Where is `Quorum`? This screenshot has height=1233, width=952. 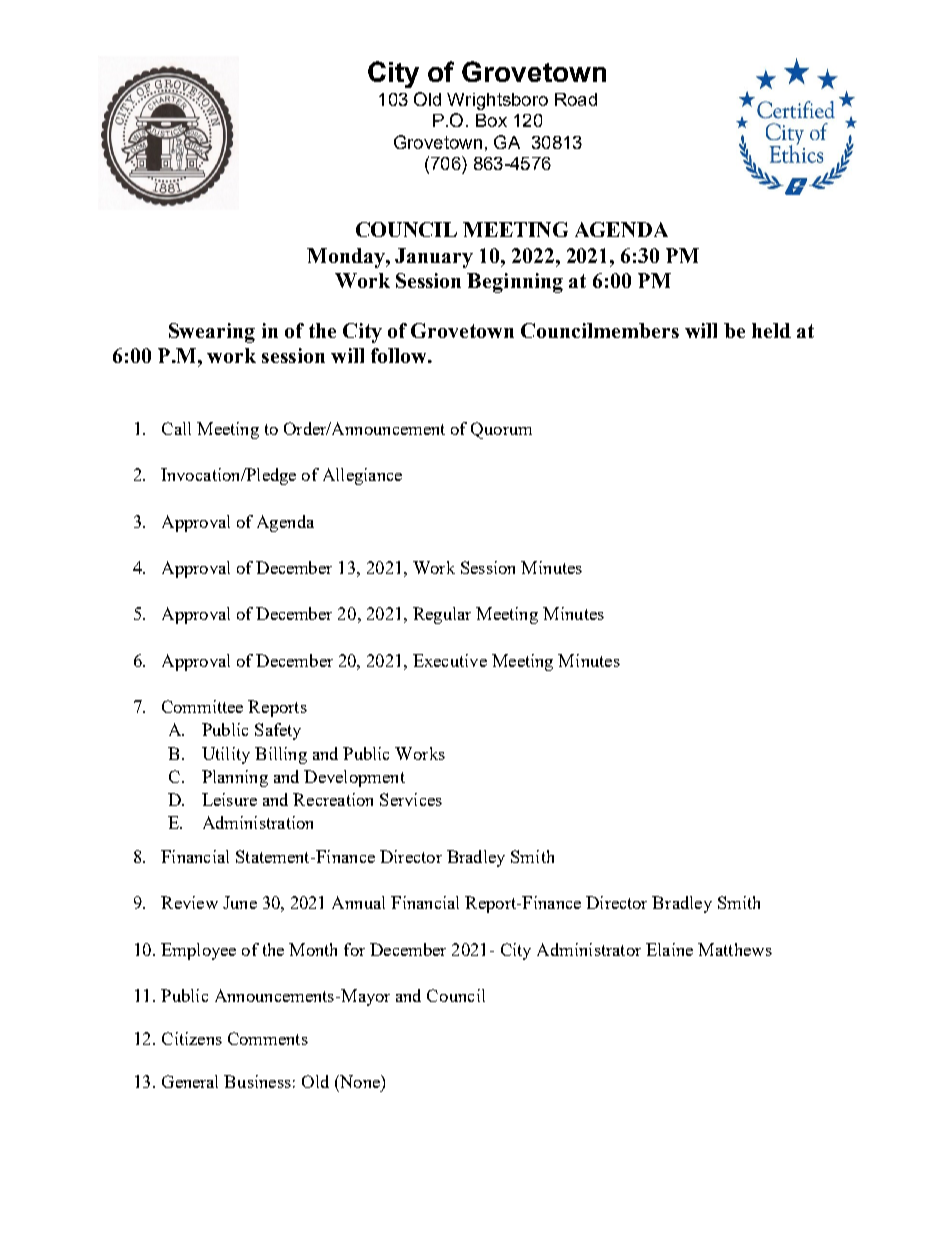
Quorum is located at coordinates (501, 430).
